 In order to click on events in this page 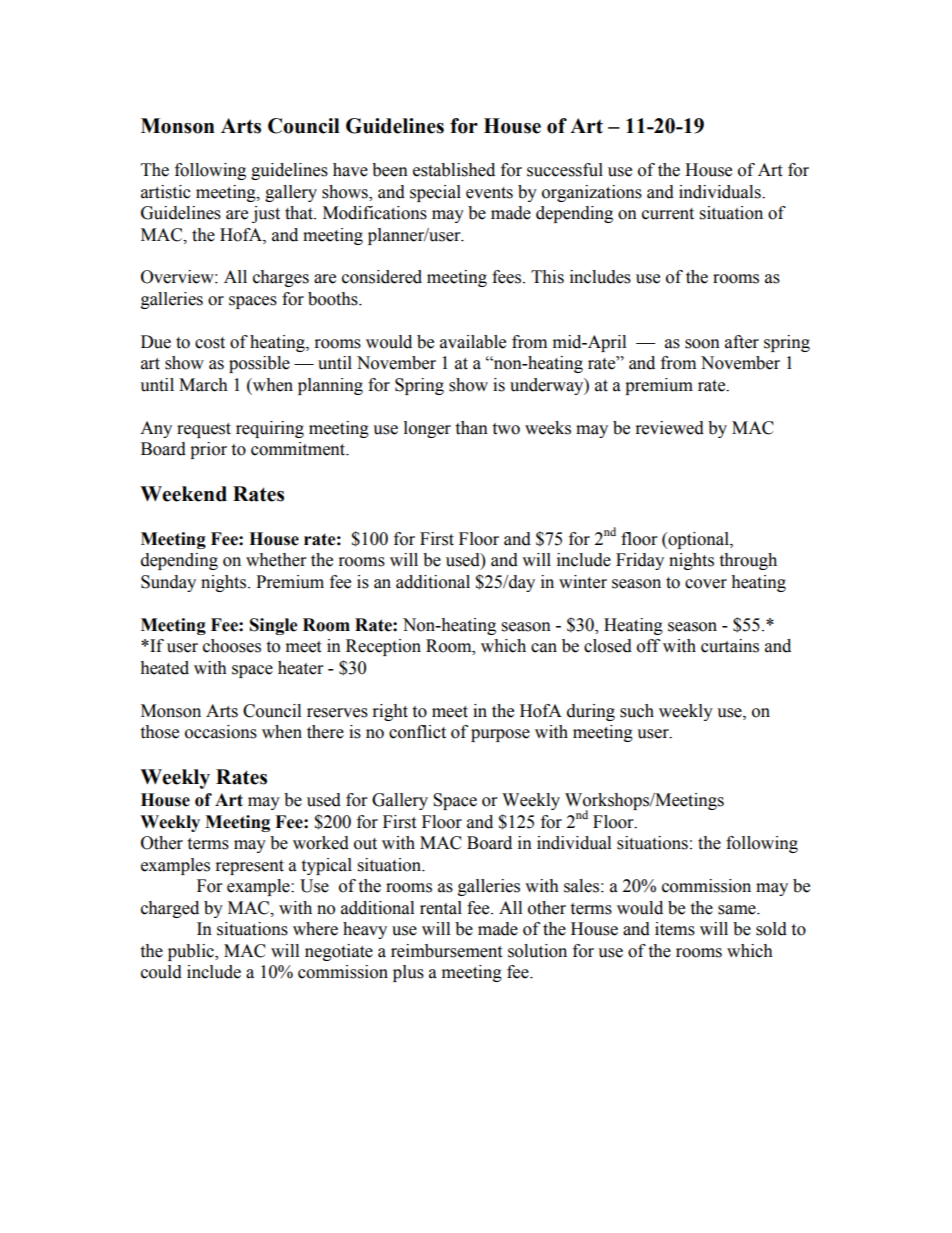, I will do `click(489, 193)`.
